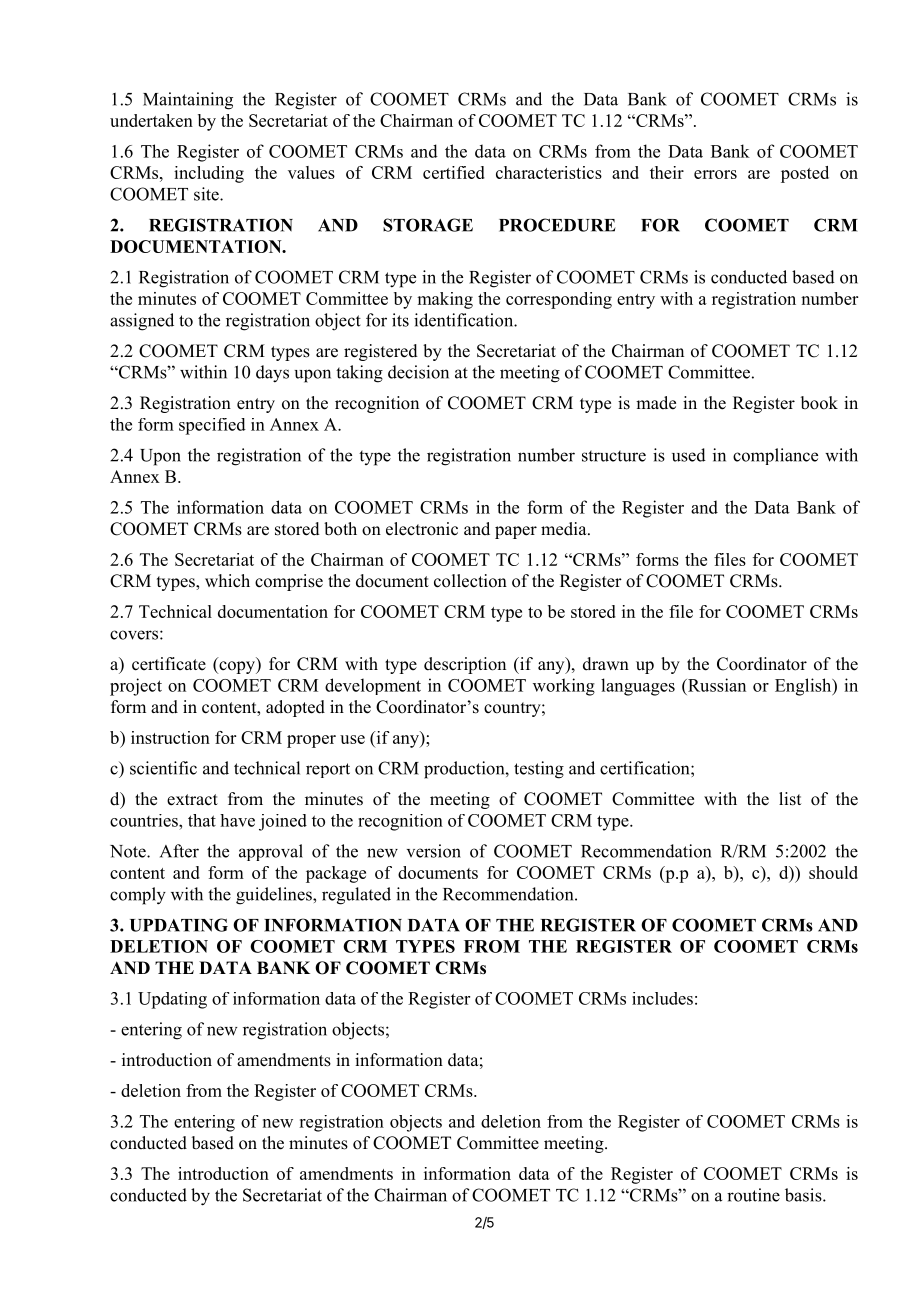 The width and height of the image is (924, 1308). I want to click on certified, so click(454, 172).
